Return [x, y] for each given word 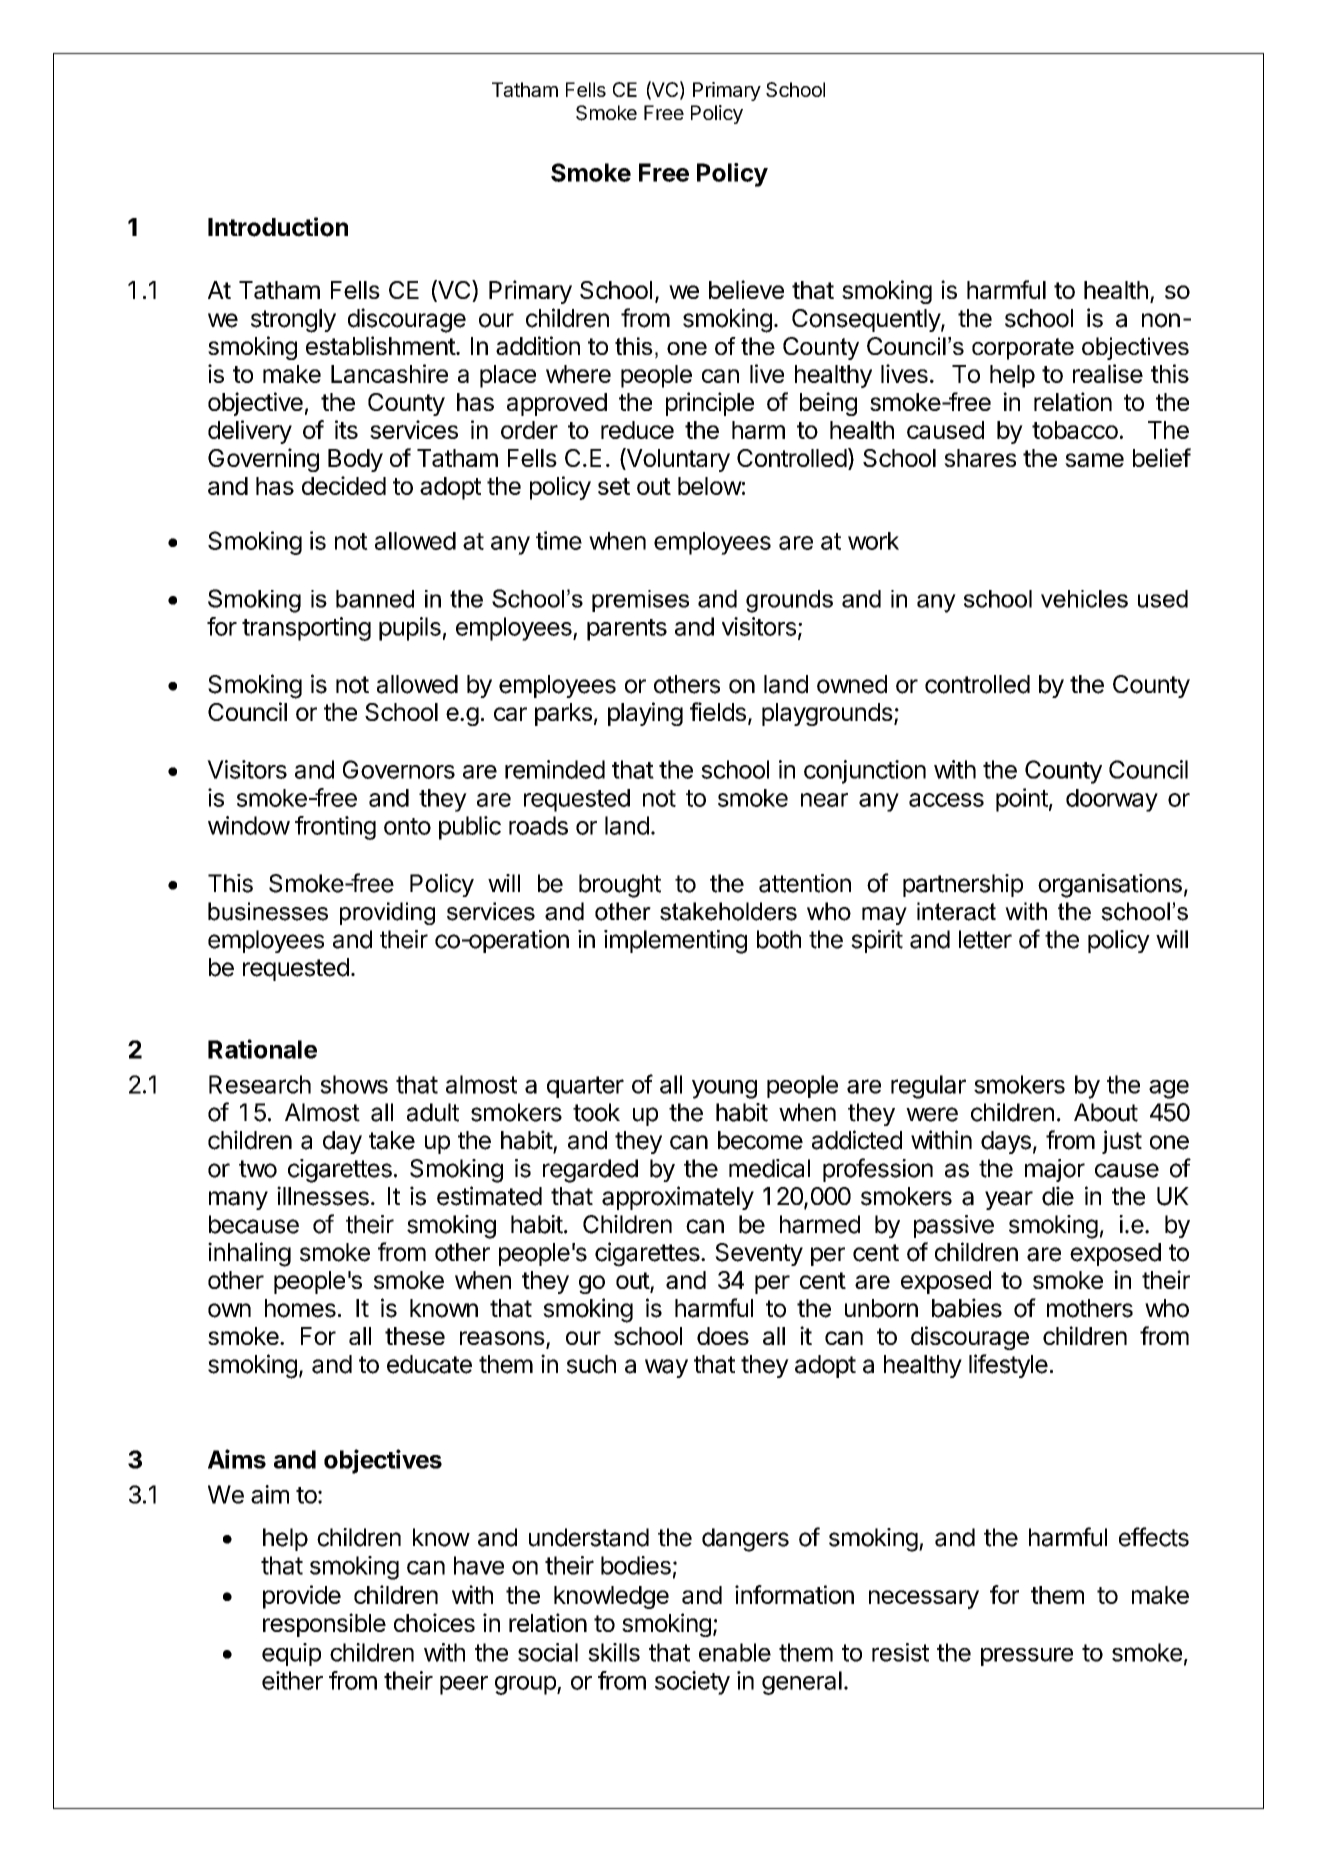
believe [746, 289]
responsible [324, 1625]
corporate [1023, 349]
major [1055, 1170]
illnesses [323, 1196]
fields [718, 711]
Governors [399, 769]
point [1022, 800]
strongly [293, 321]
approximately [678, 1198]
